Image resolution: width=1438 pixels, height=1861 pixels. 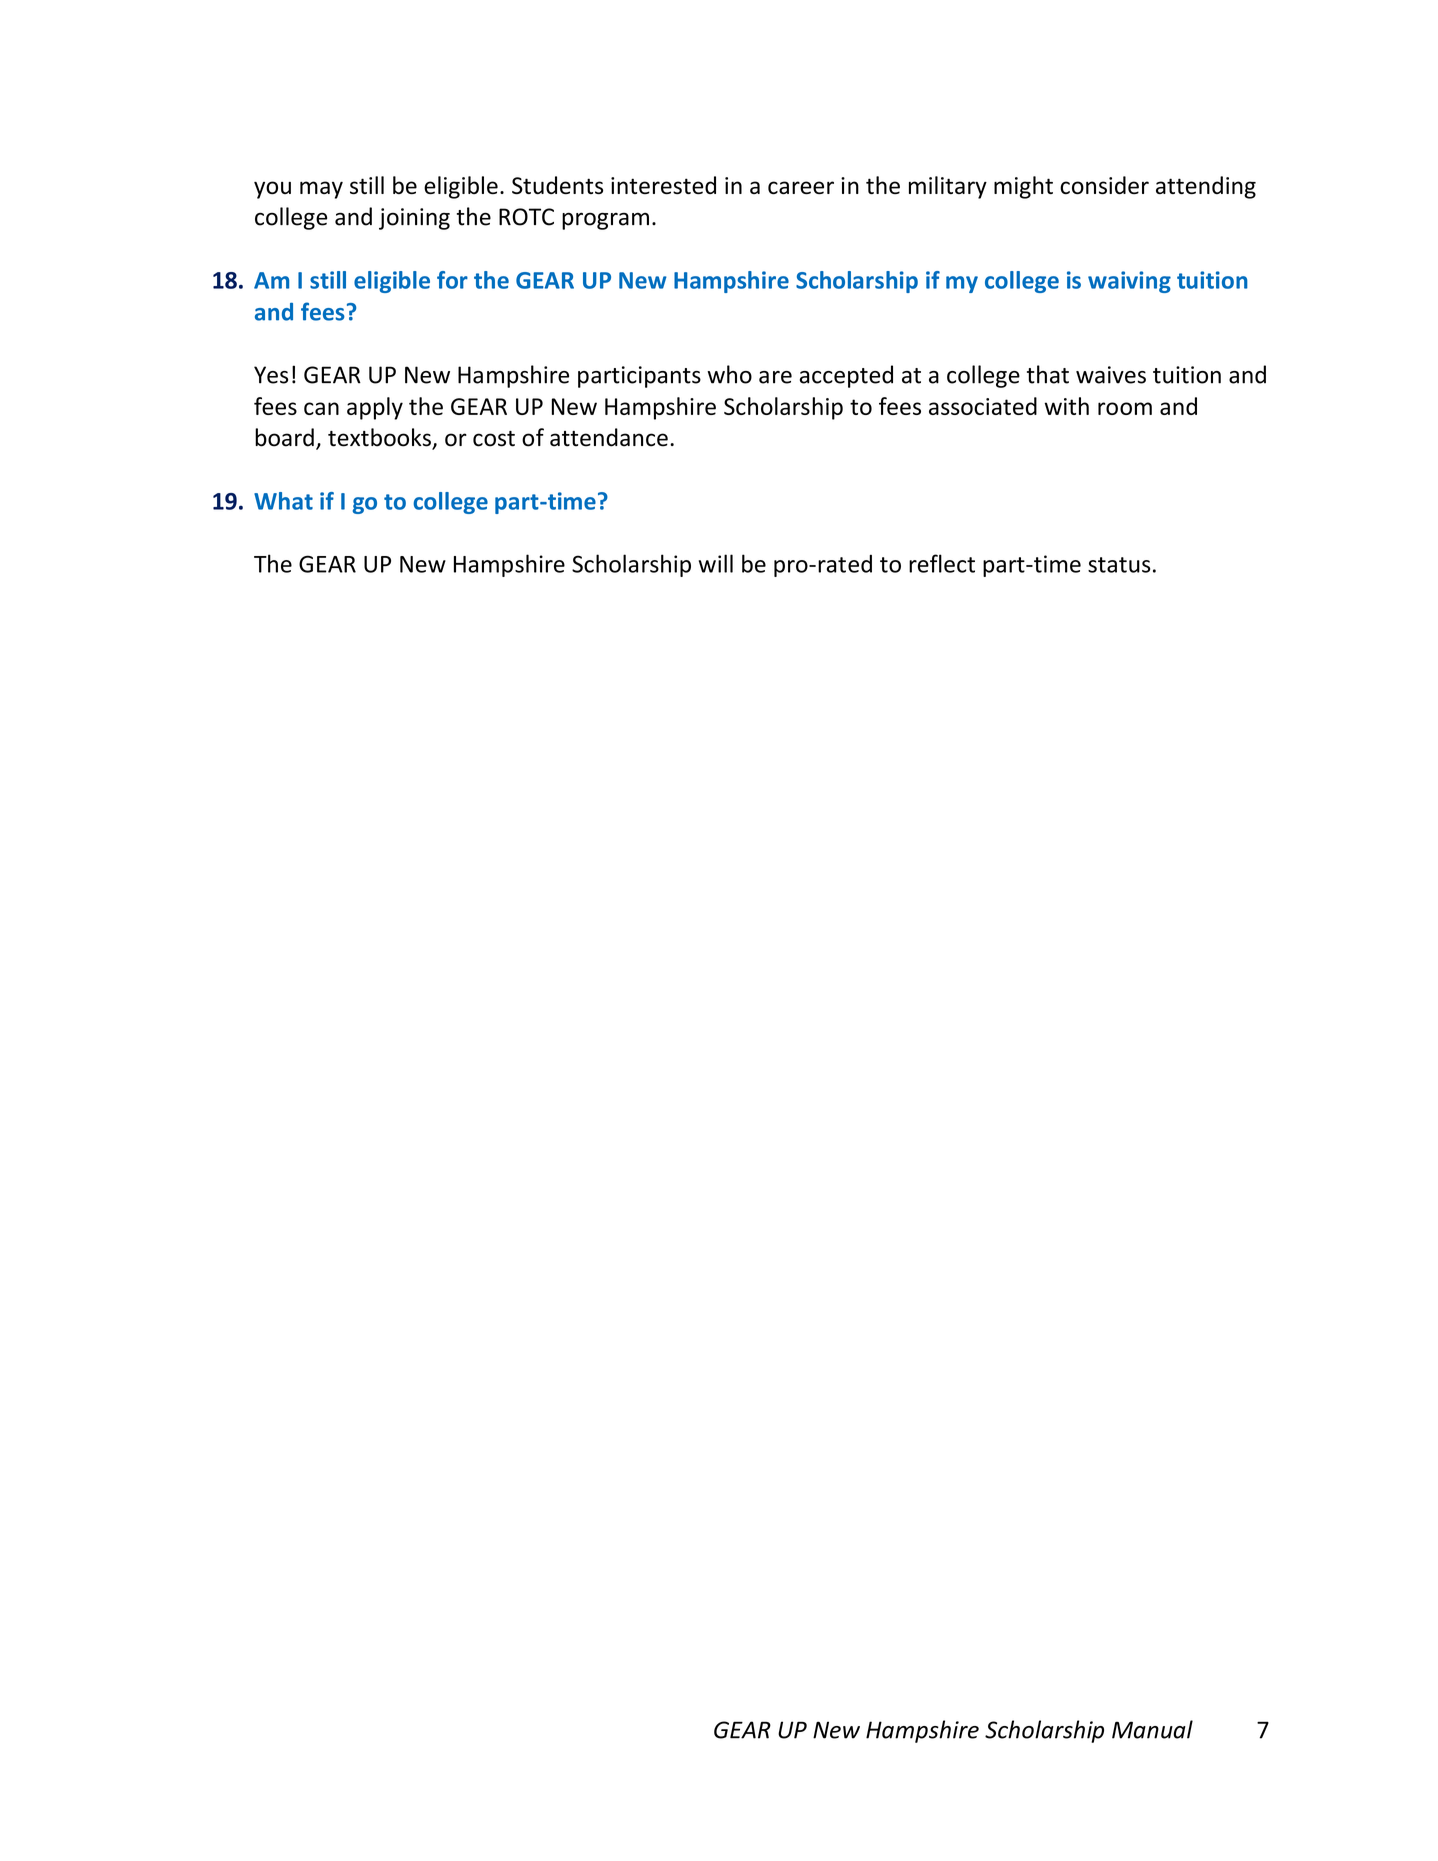 I want to click on attendance, so click(x=609, y=437).
